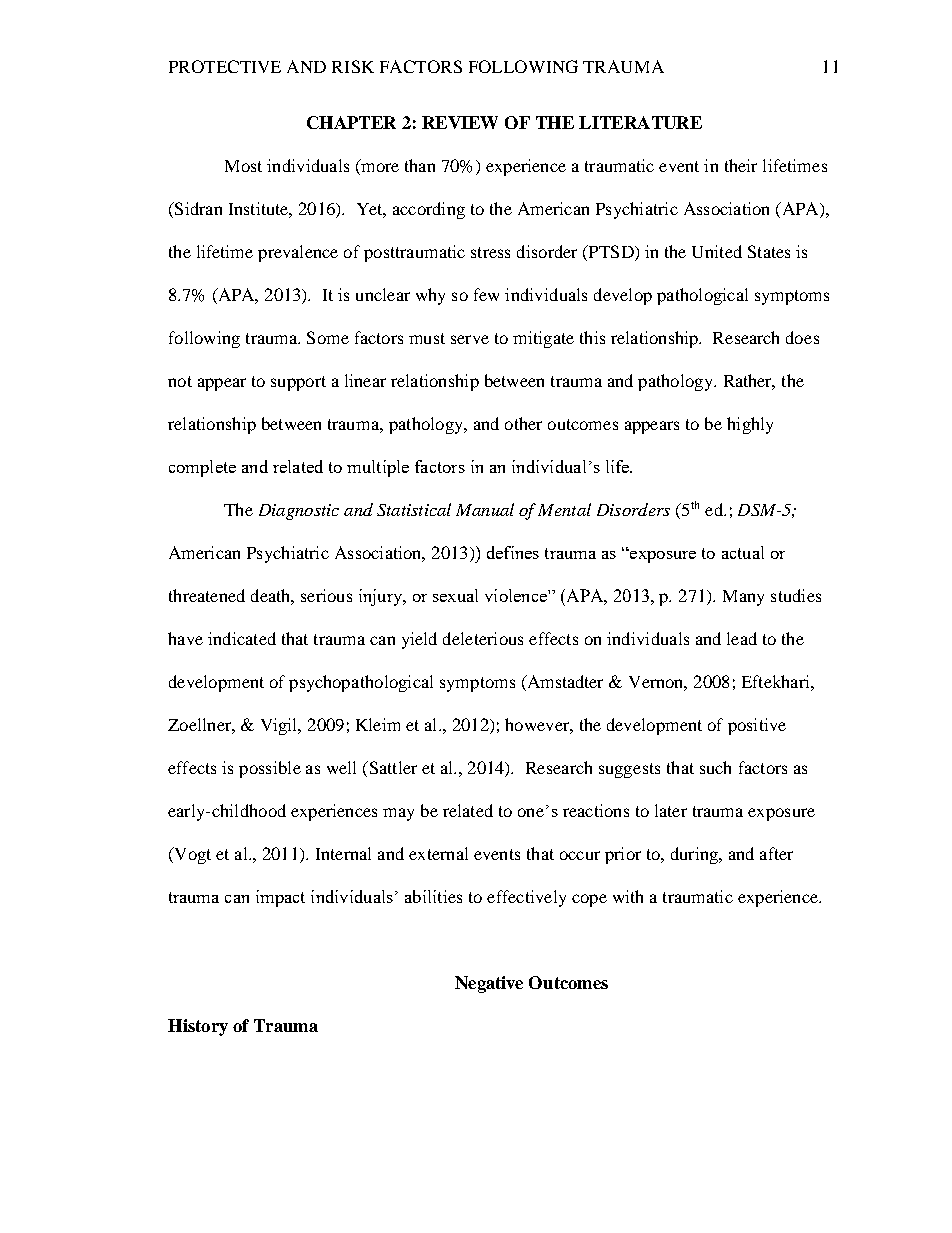  What do you see at coordinates (802, 337) in the image?
I see `does` at bounding box center [802, 337].
